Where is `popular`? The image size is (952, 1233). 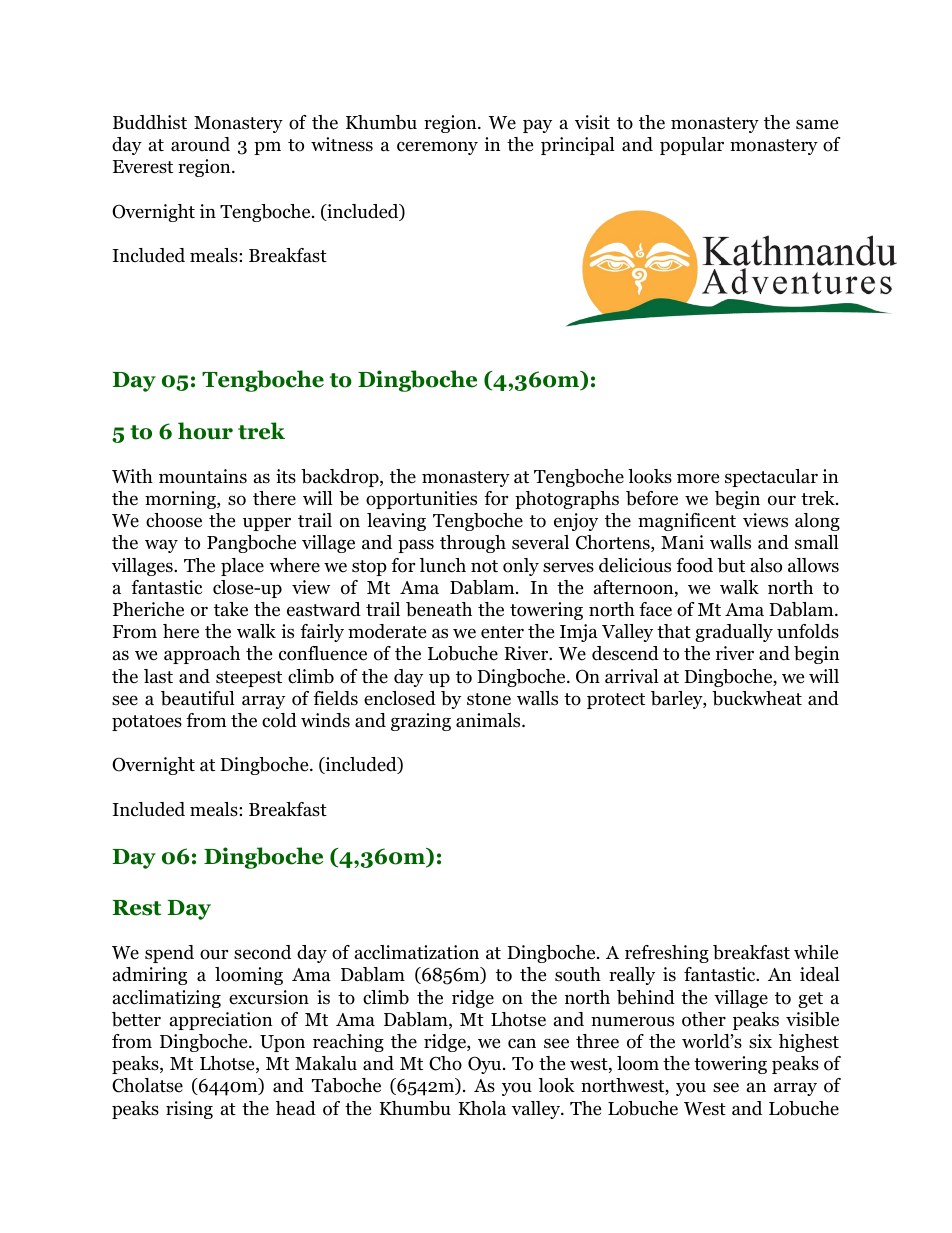 popular is located at coordinates (692, 146).
